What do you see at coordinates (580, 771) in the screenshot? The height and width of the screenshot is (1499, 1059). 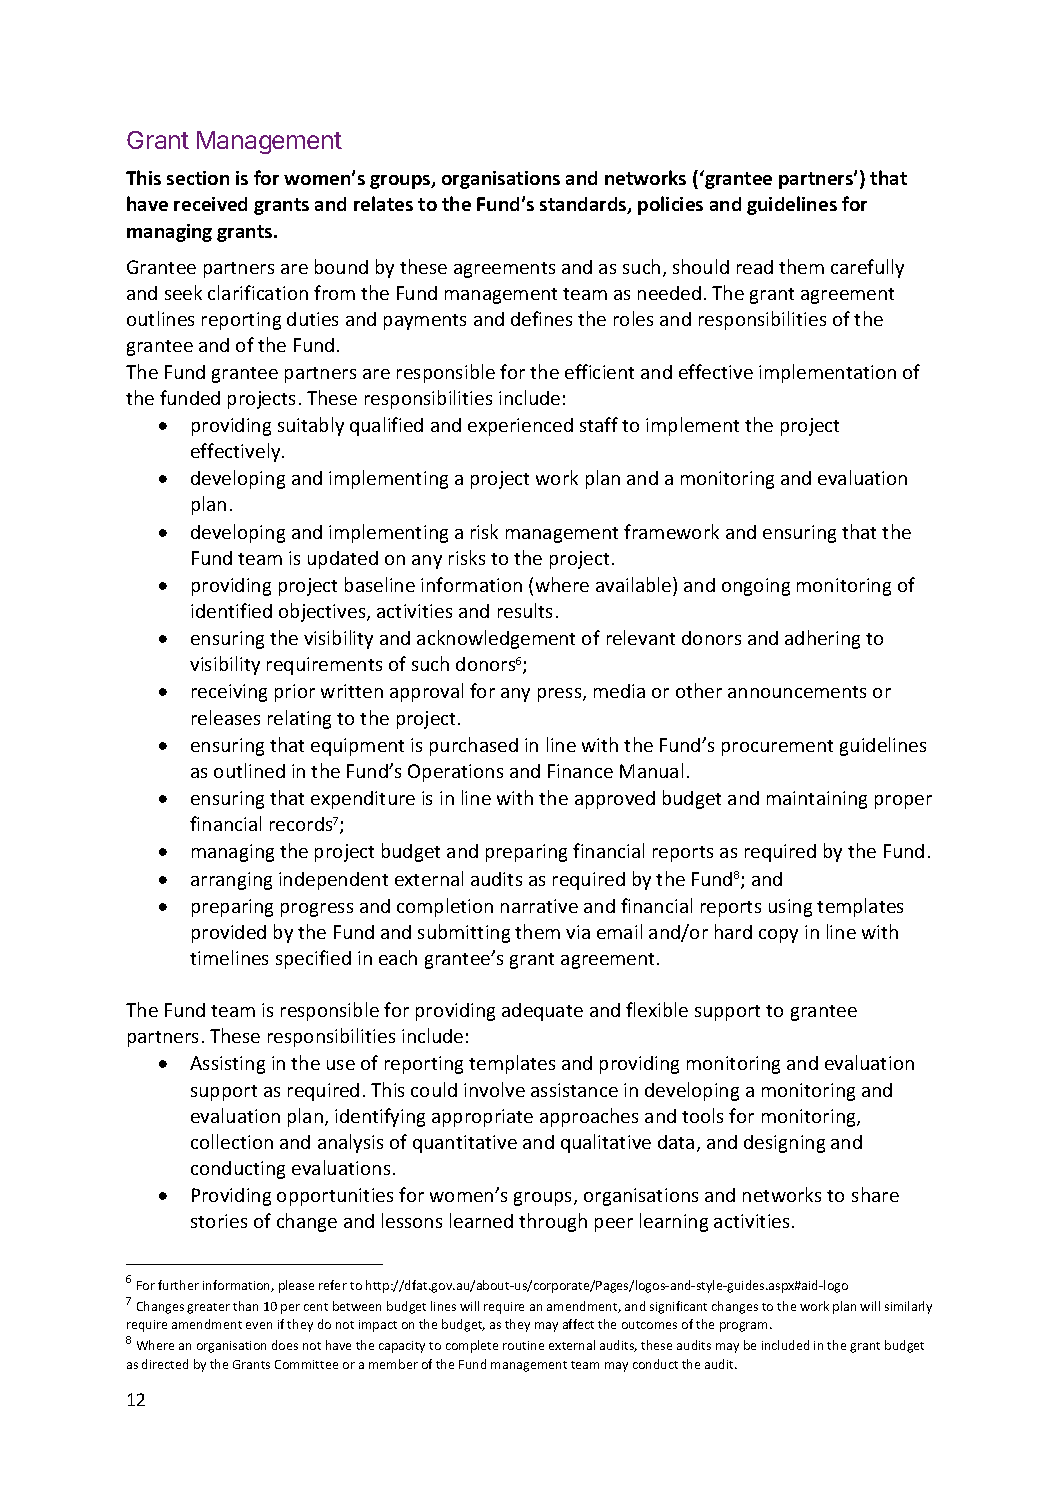 I see `Finance` at bounding box center [580, 771].
